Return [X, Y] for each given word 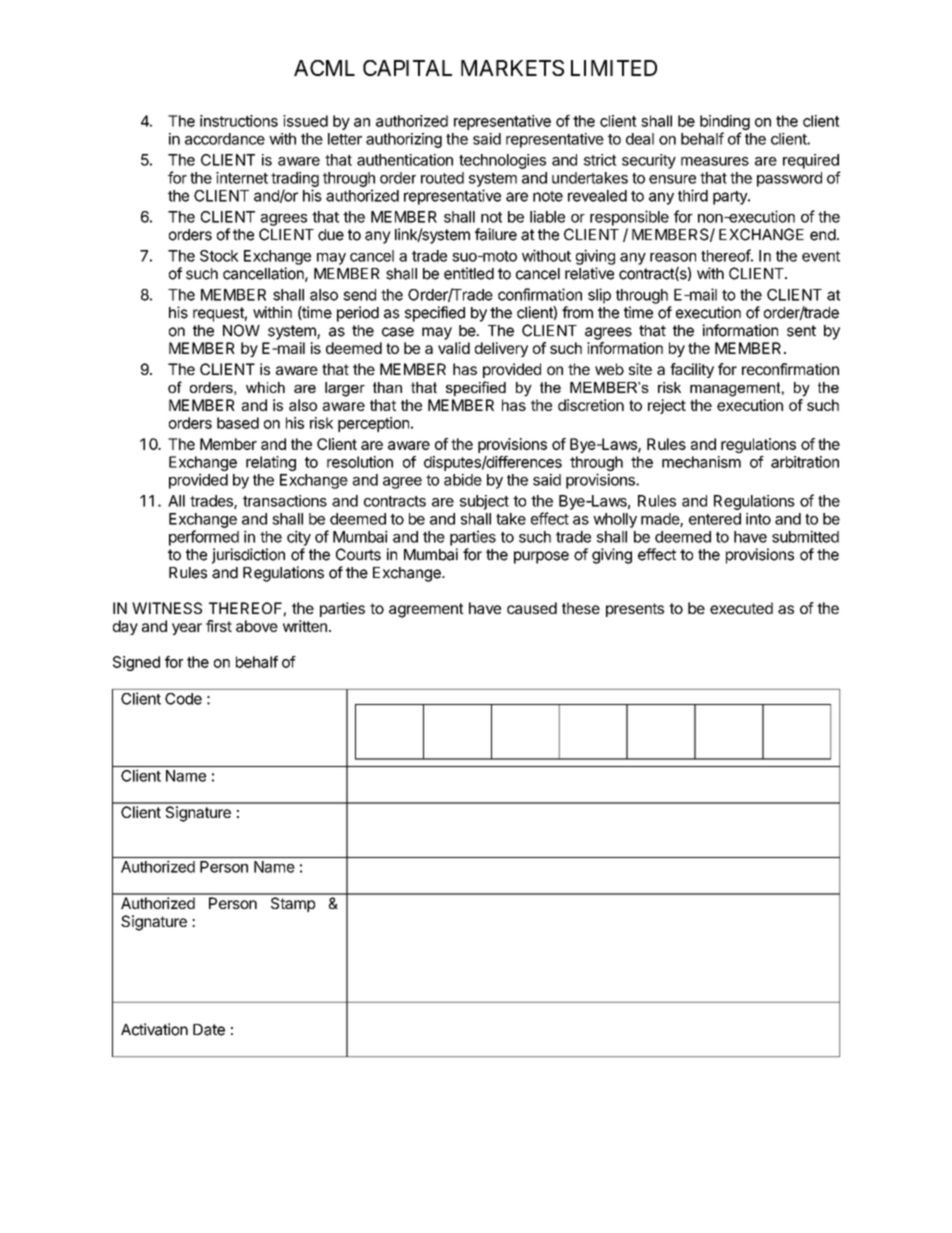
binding [725, 124]
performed [204, 538]
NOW [241, 330]
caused [532, 608]
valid [454, 348]
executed [741, 608]
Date [209, 1030]
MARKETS [512, 68]
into [758, 519]
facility [692, 370]
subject [484, 502]
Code [183, 699]
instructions [239, 121]
